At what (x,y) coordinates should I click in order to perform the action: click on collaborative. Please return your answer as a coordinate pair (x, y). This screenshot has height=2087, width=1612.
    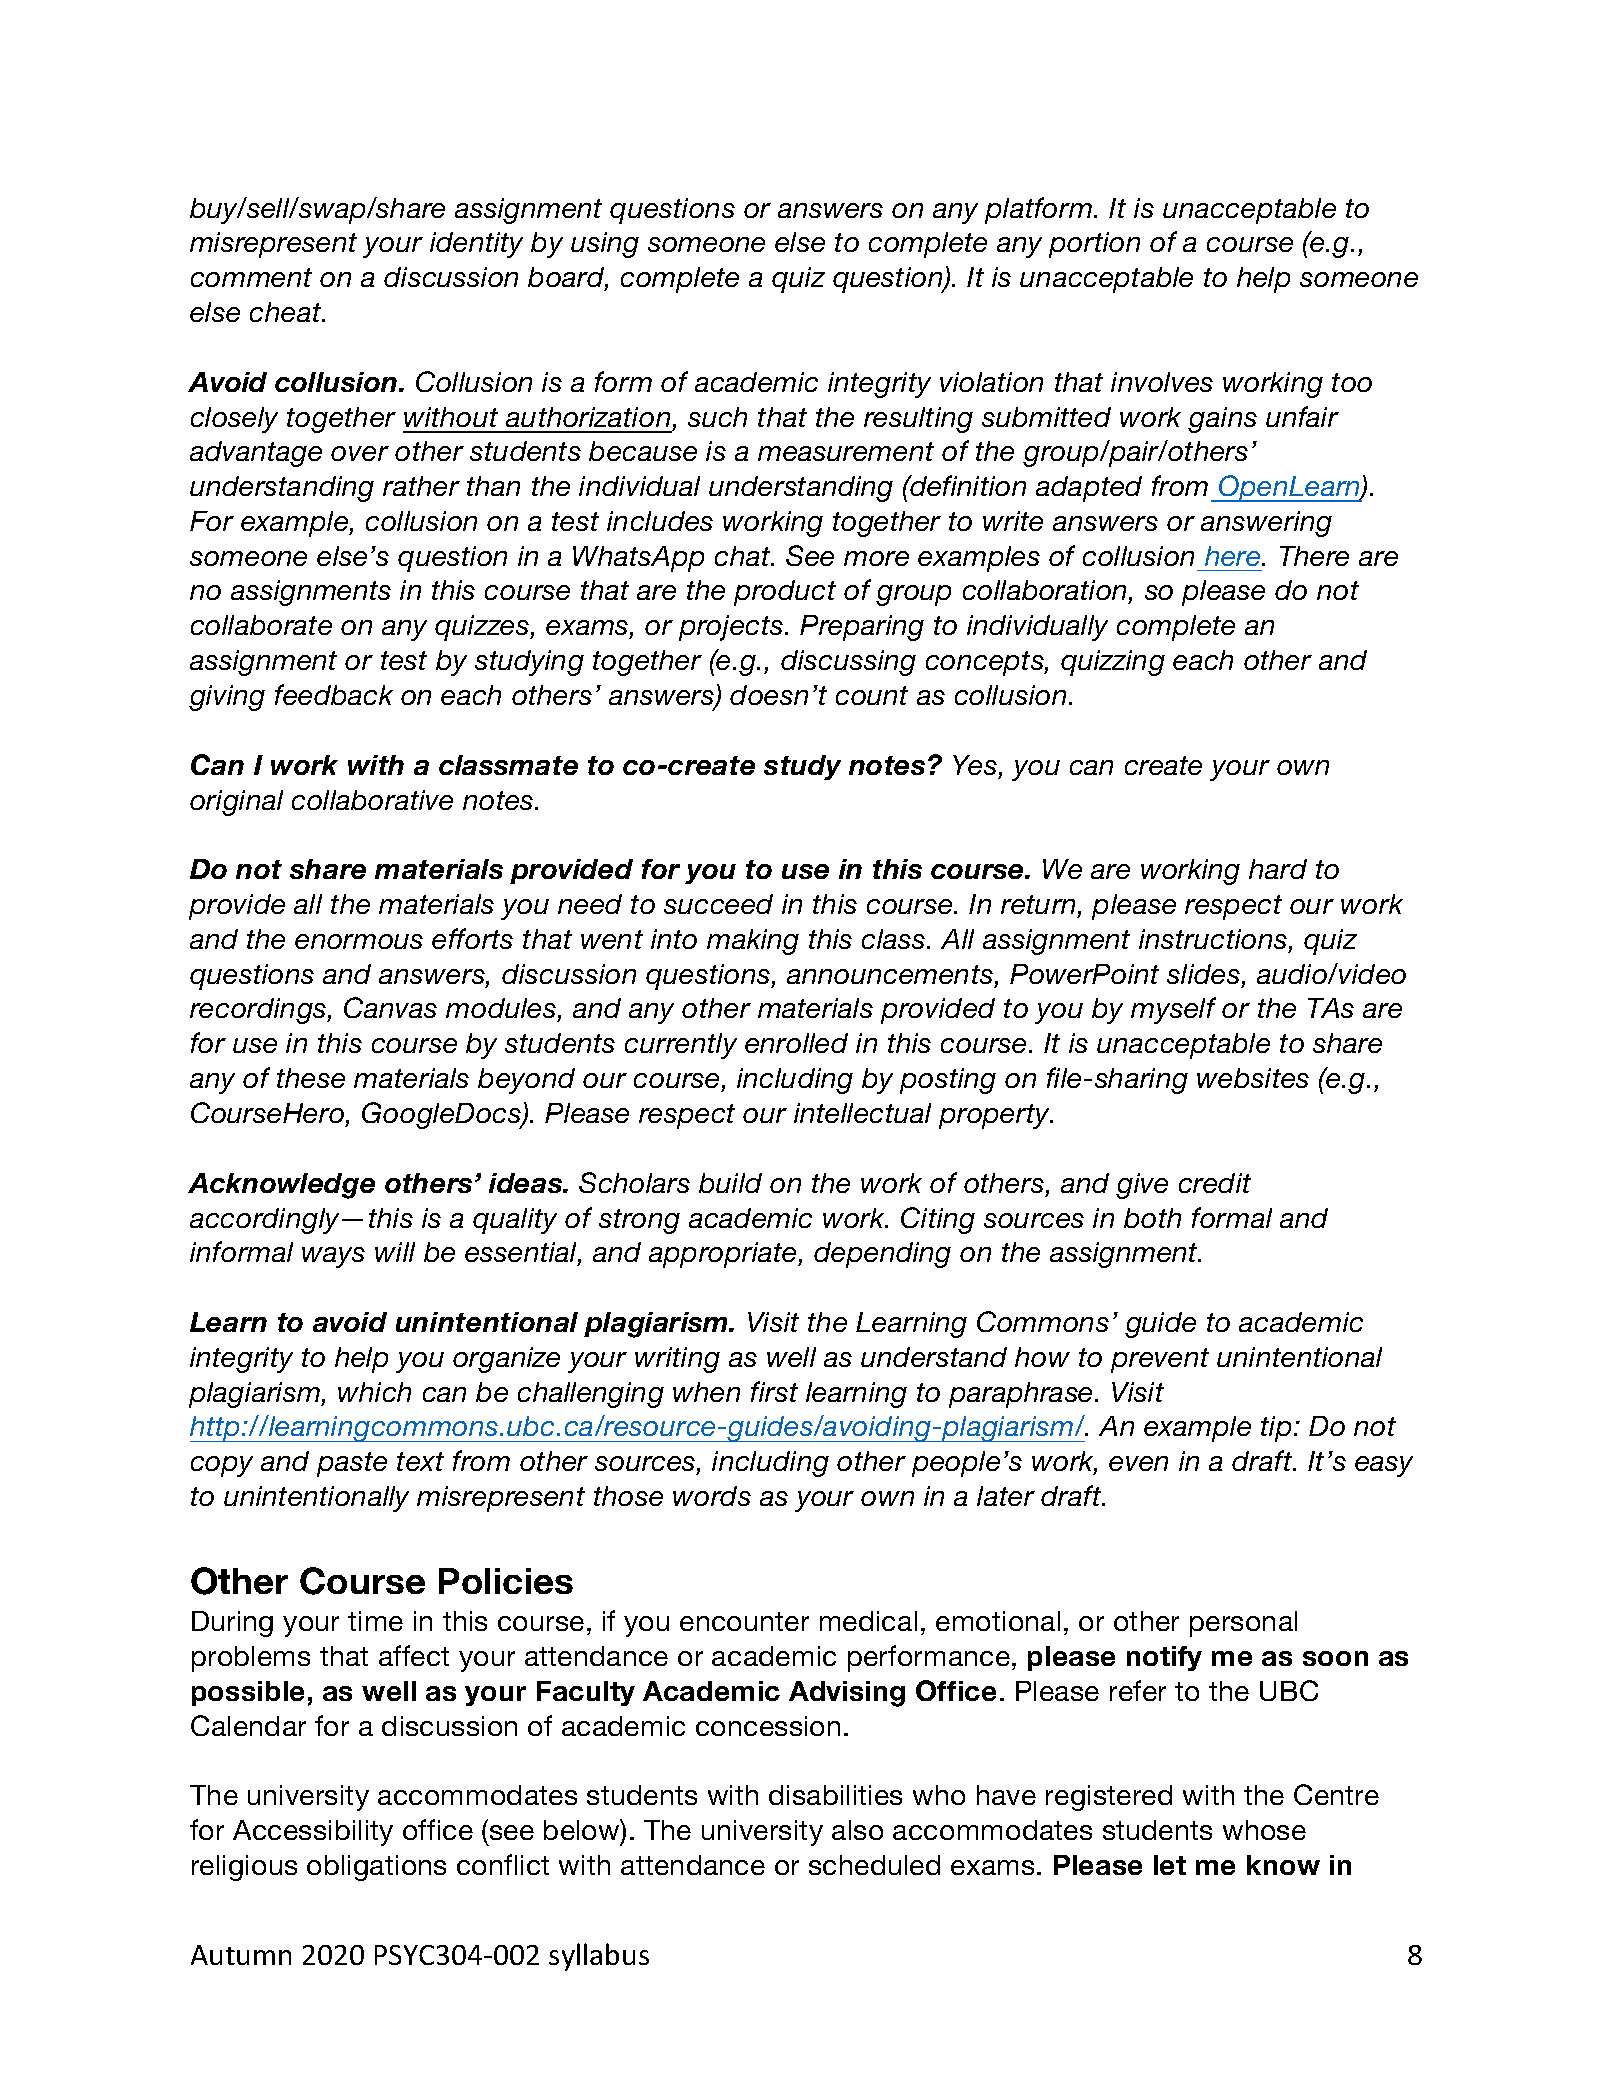
    Looking at the image, I should click on (372, 800).
